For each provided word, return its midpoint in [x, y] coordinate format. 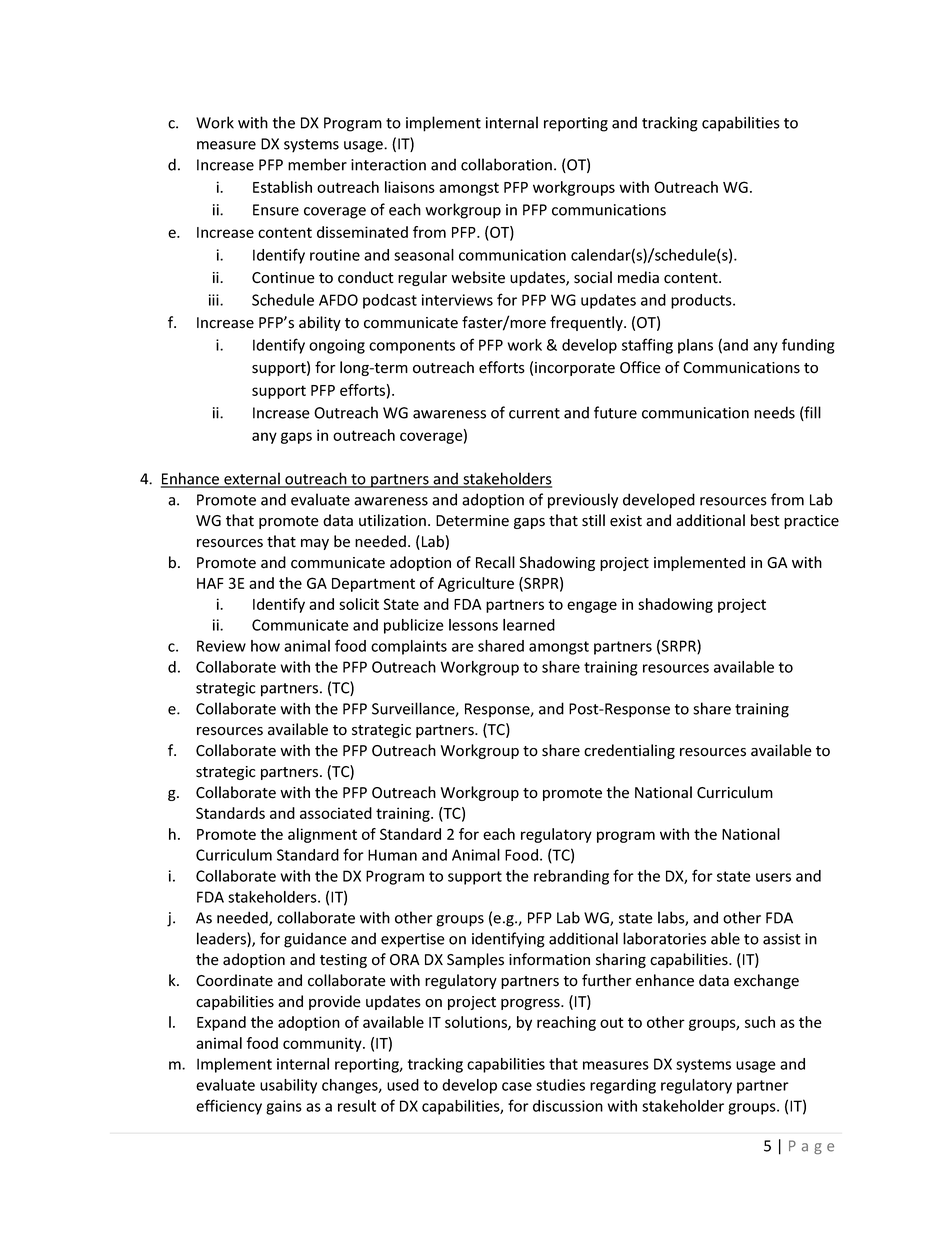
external [252, 479]
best [765, 520]
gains [284, 1107]
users [773, 877]
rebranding [571, 877]
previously [583, 501]
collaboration [506, 164]
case [517, 1086]
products [702, 301]
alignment [322, 835]
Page [811, 1147]
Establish [282, 187]
